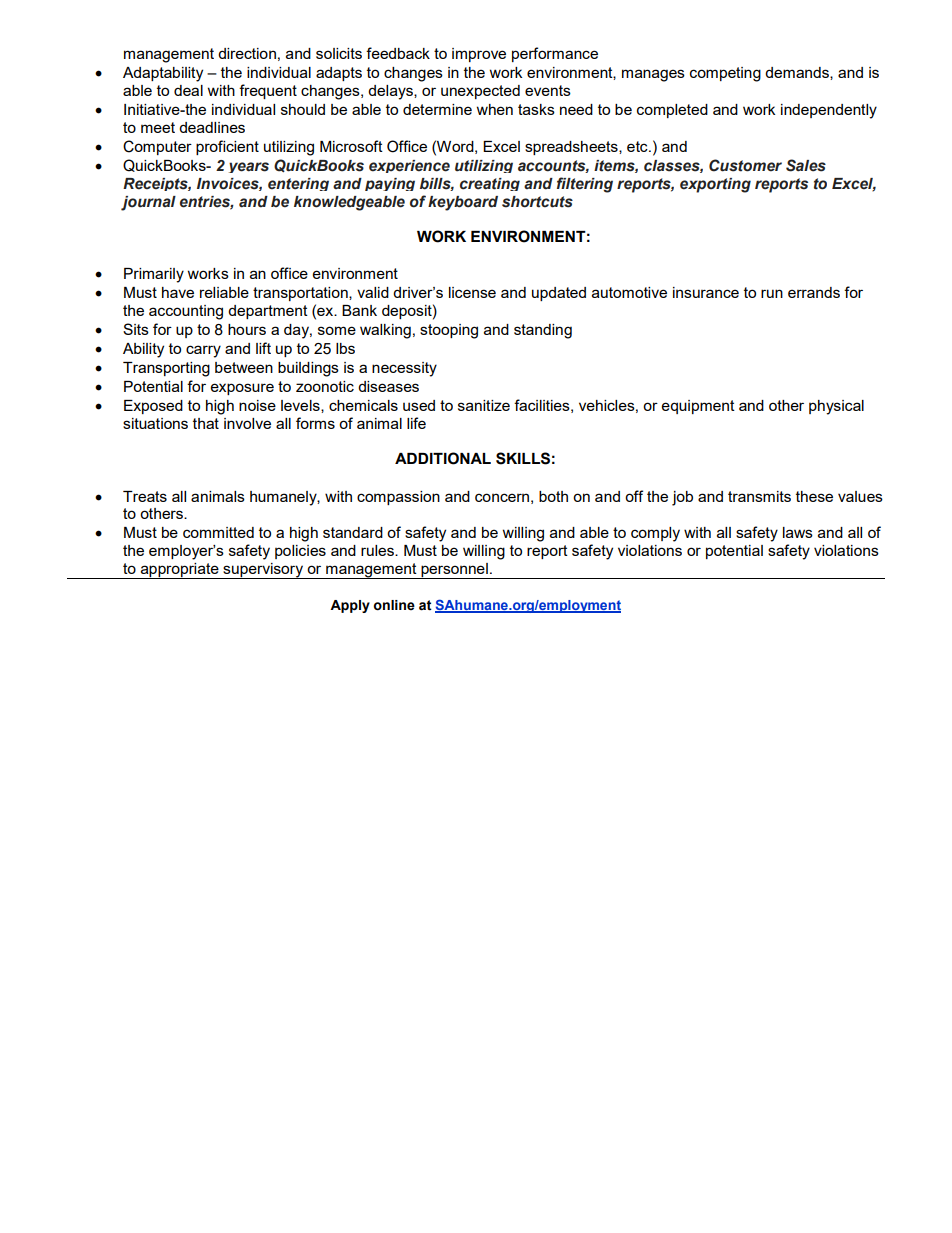 This screenshot has height=1233, width=952. Describe the element at coordinates (454, 571) in the screenshot. I see `personnel` at that location.
